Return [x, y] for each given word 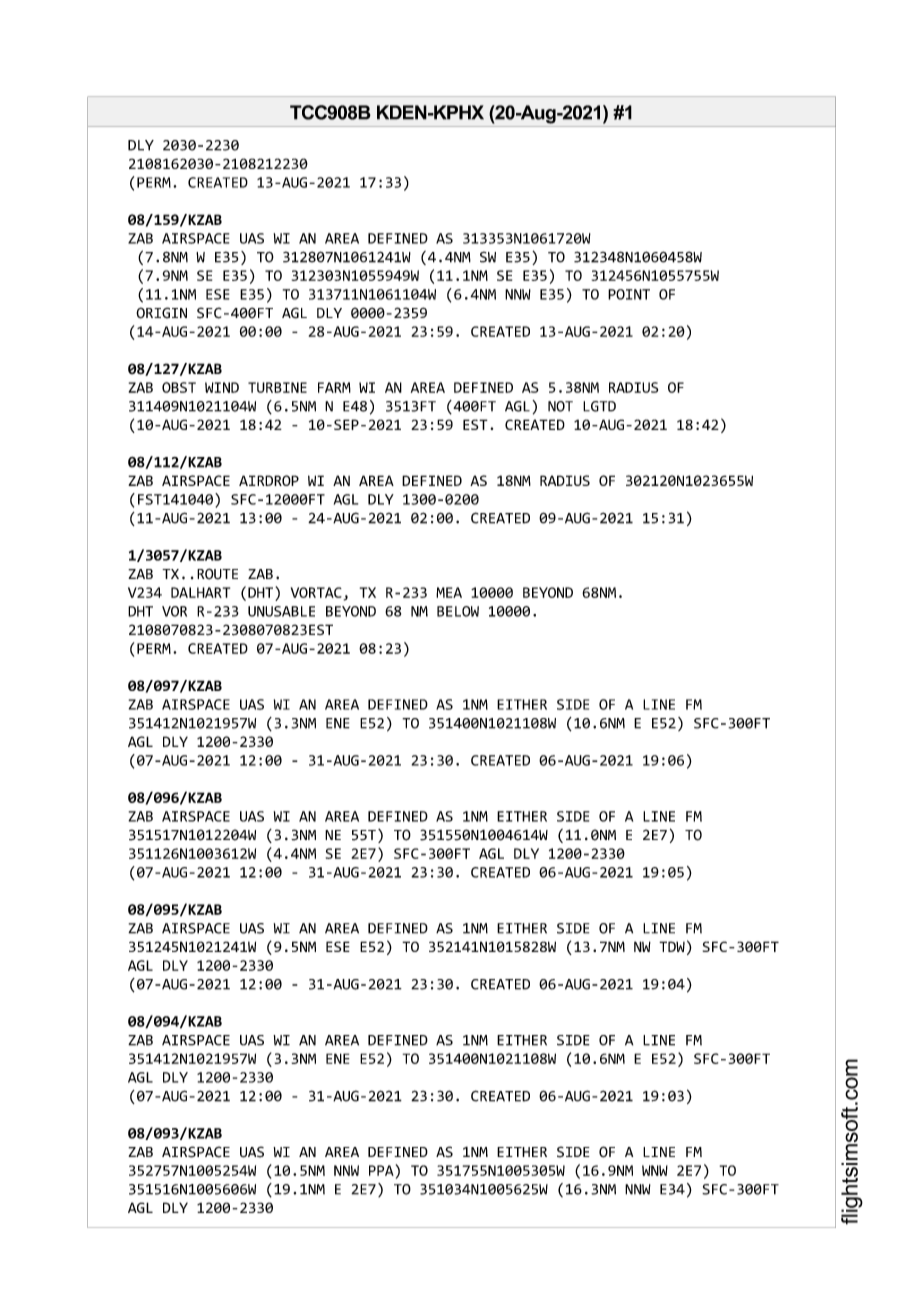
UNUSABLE [281, 611]
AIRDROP [269, 480]
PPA [381, 1170]
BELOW [458, 611]
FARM [334, 387]
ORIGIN [161, 313]
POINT [629, 294]
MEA [449, 592]
